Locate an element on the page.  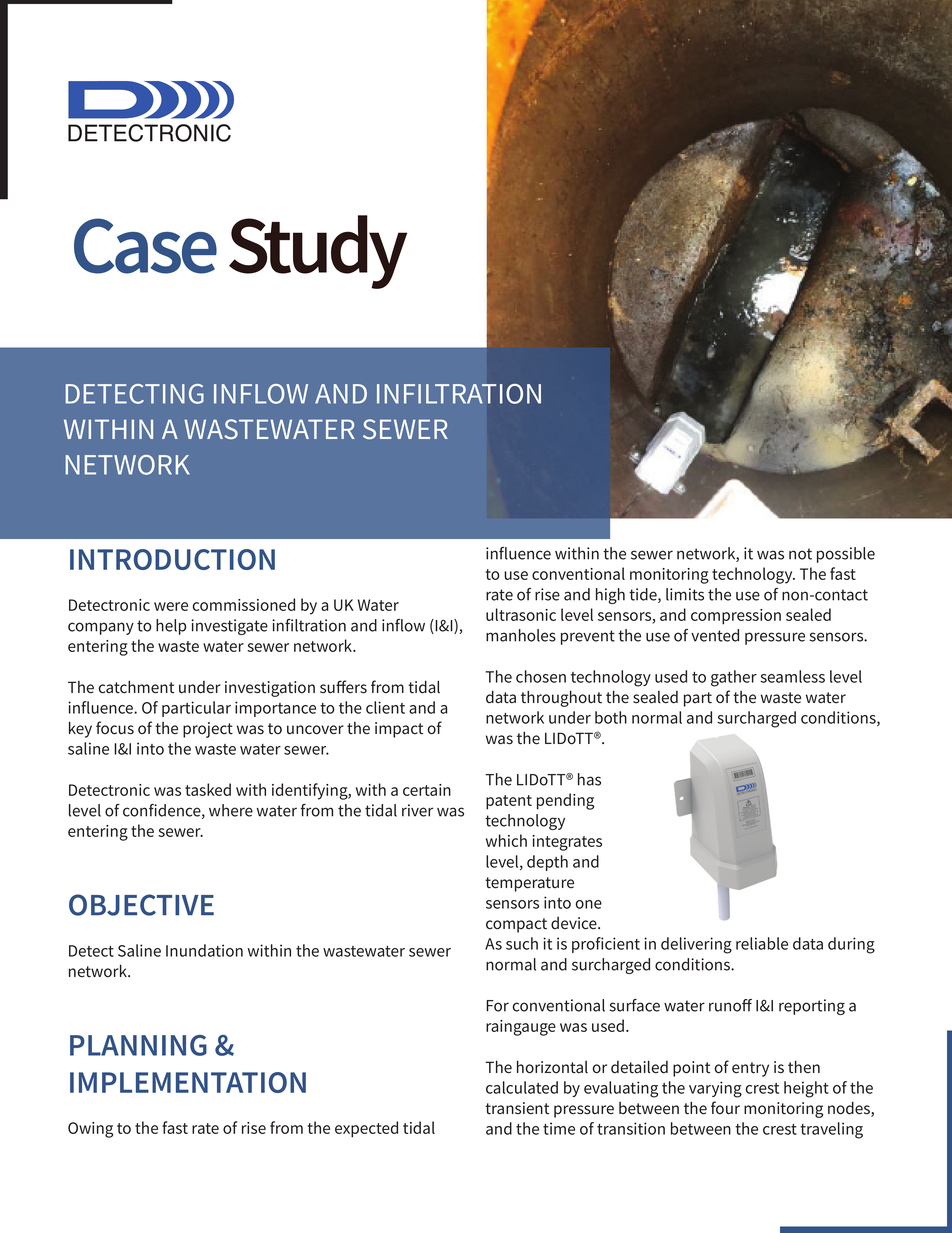
possible is located at coordinates (846, 555).
